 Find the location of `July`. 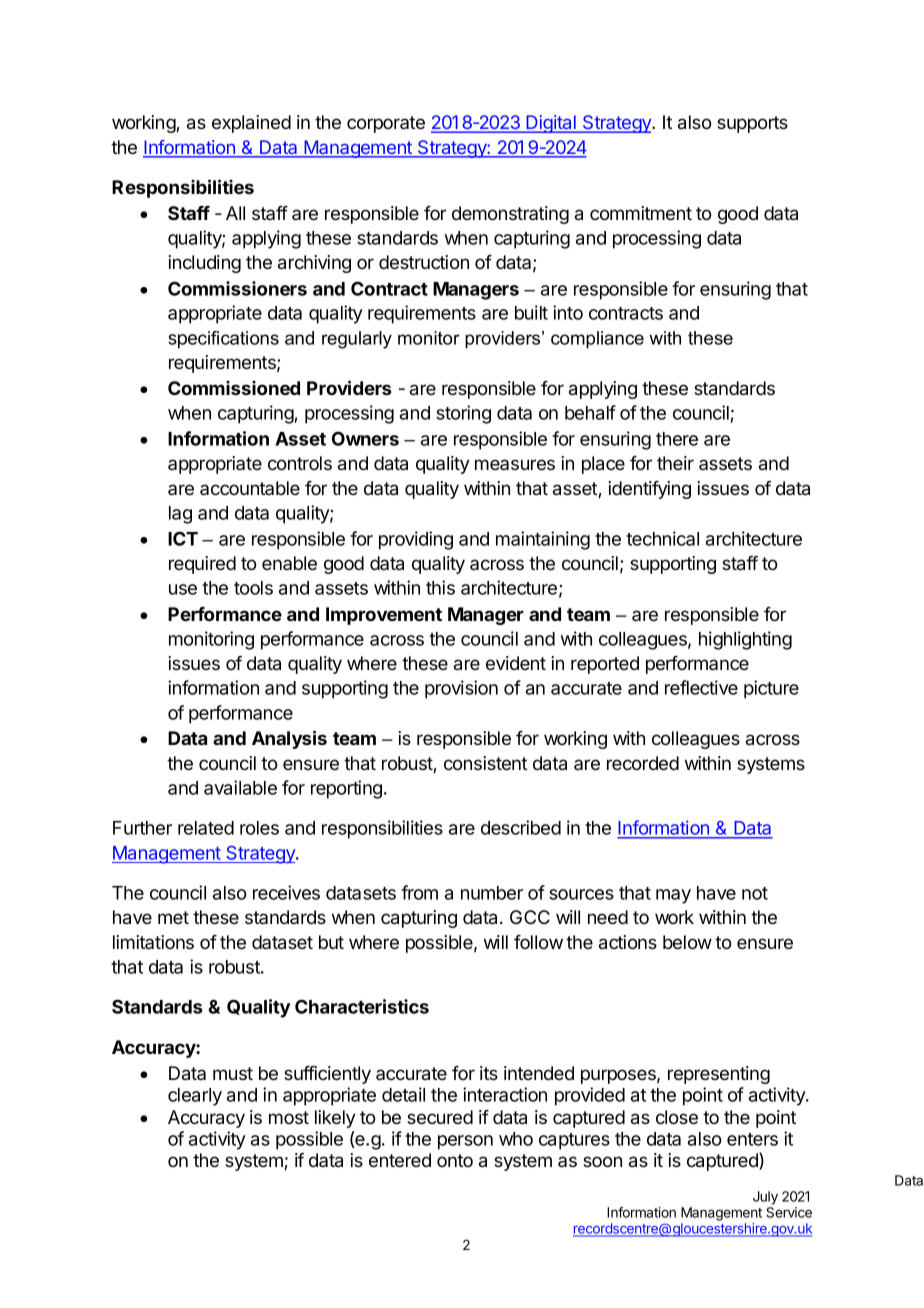

July is located at coordinates (765, 1198).
